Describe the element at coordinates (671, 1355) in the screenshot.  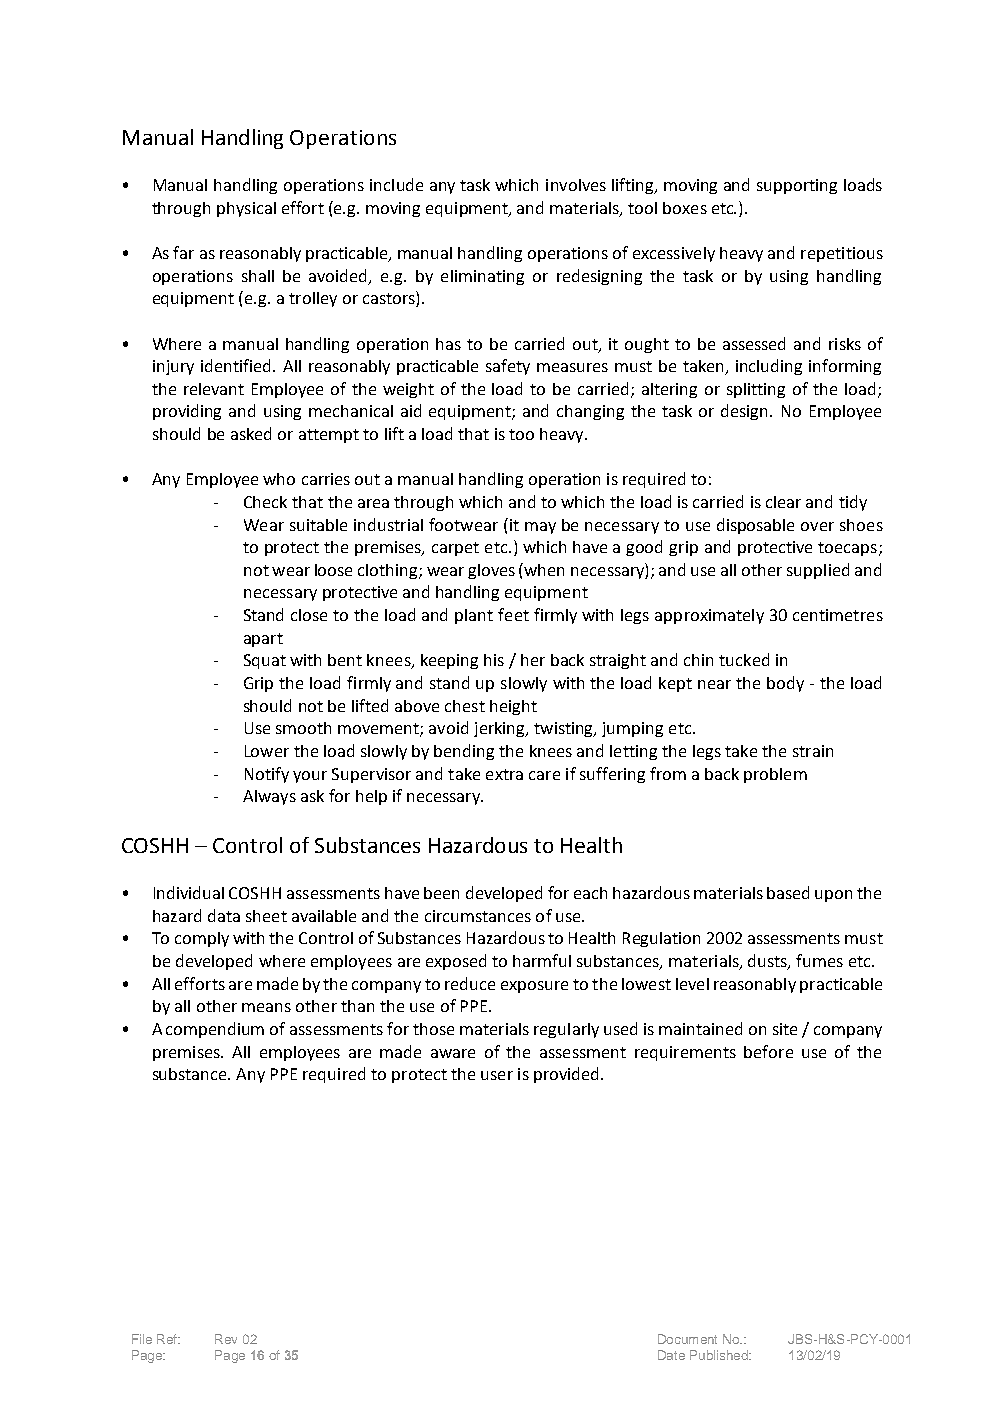
I see `Date` at that location.
